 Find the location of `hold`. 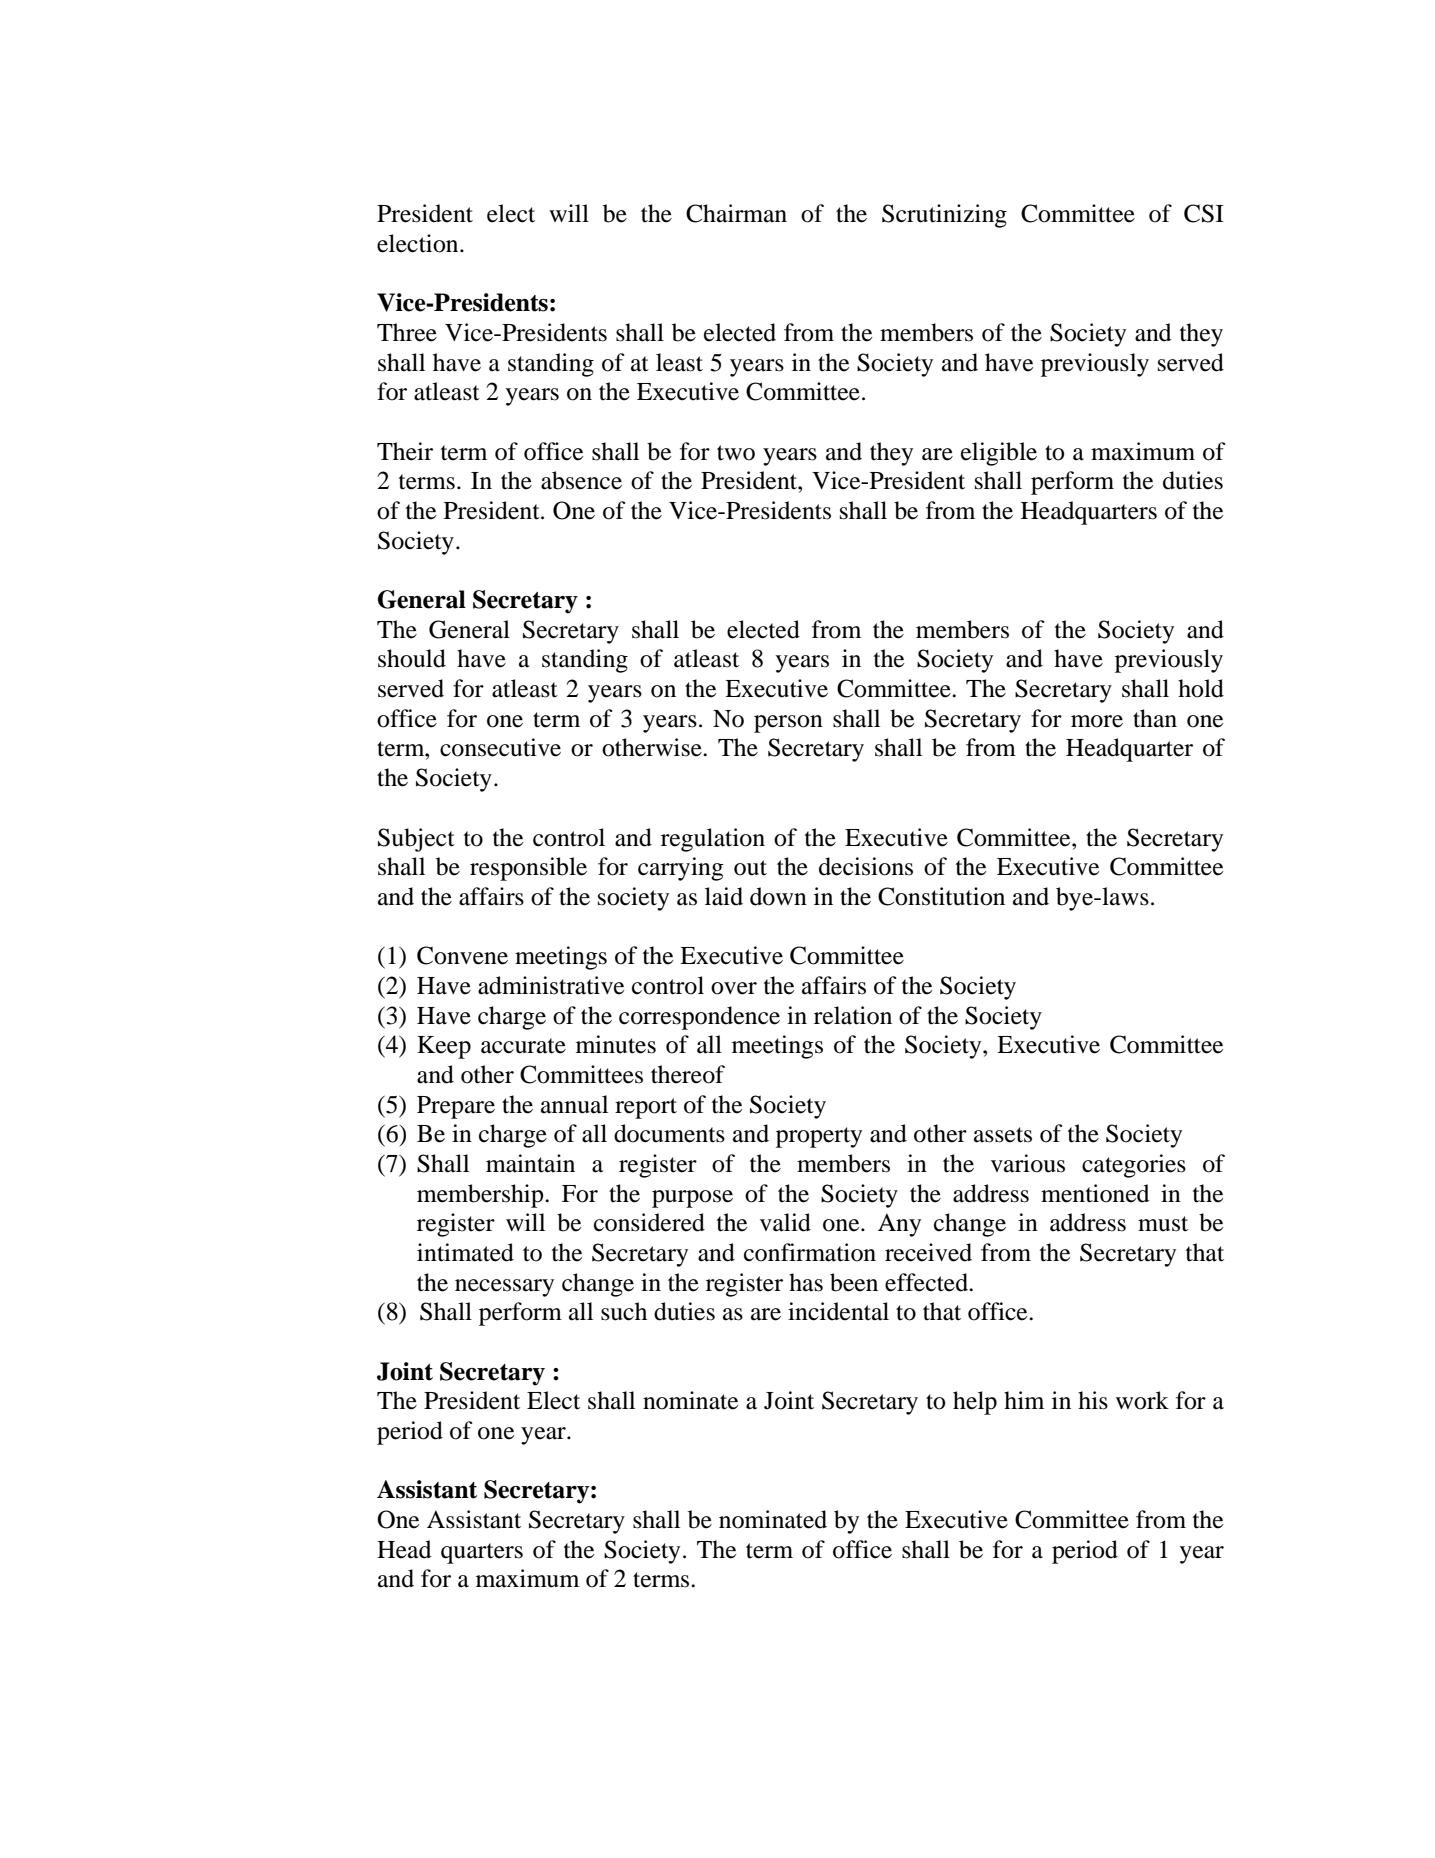

hold is located at coordinates (1201, 688).
